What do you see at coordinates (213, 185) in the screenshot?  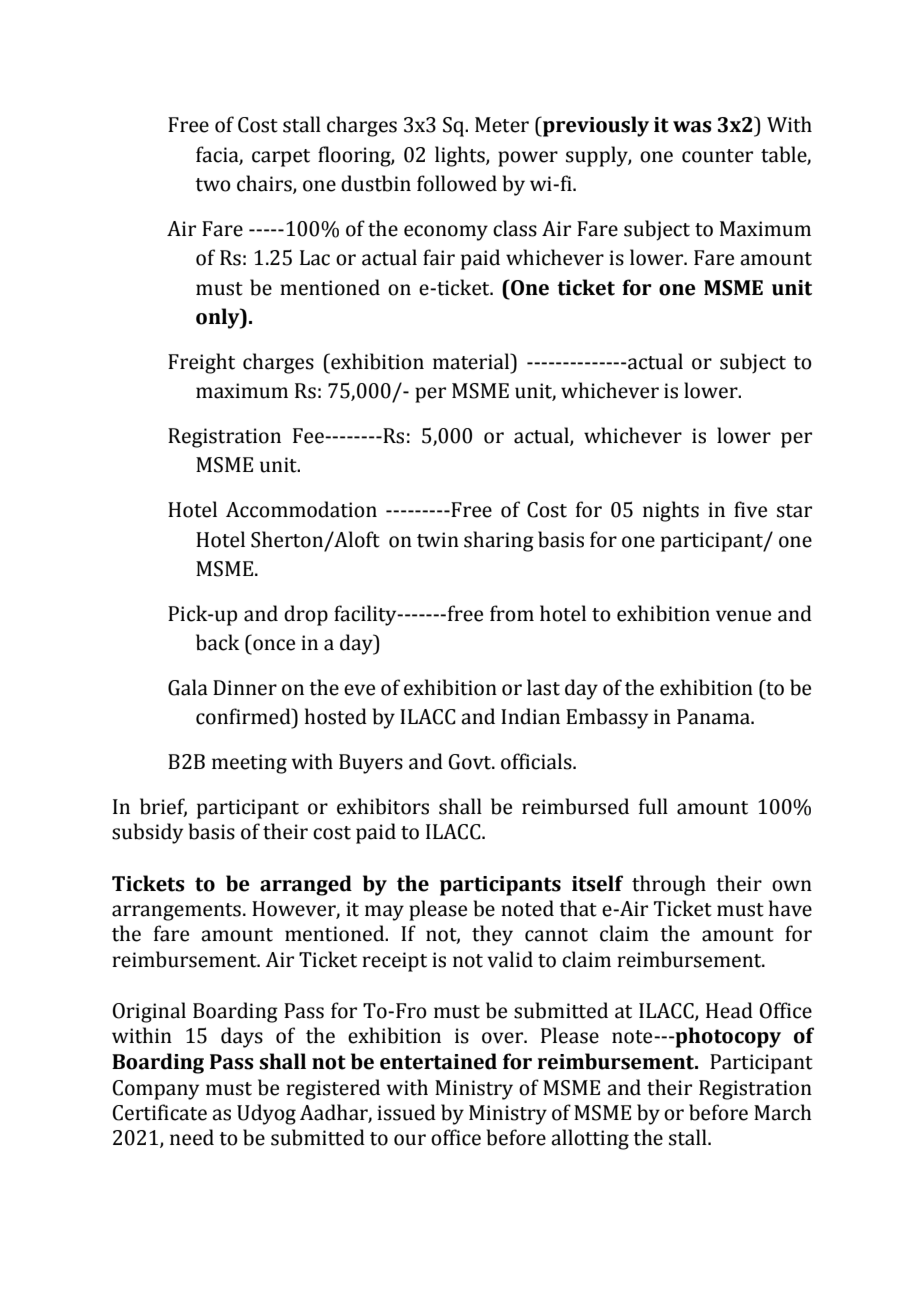 I see `two` at bounding box center [213, 185].
